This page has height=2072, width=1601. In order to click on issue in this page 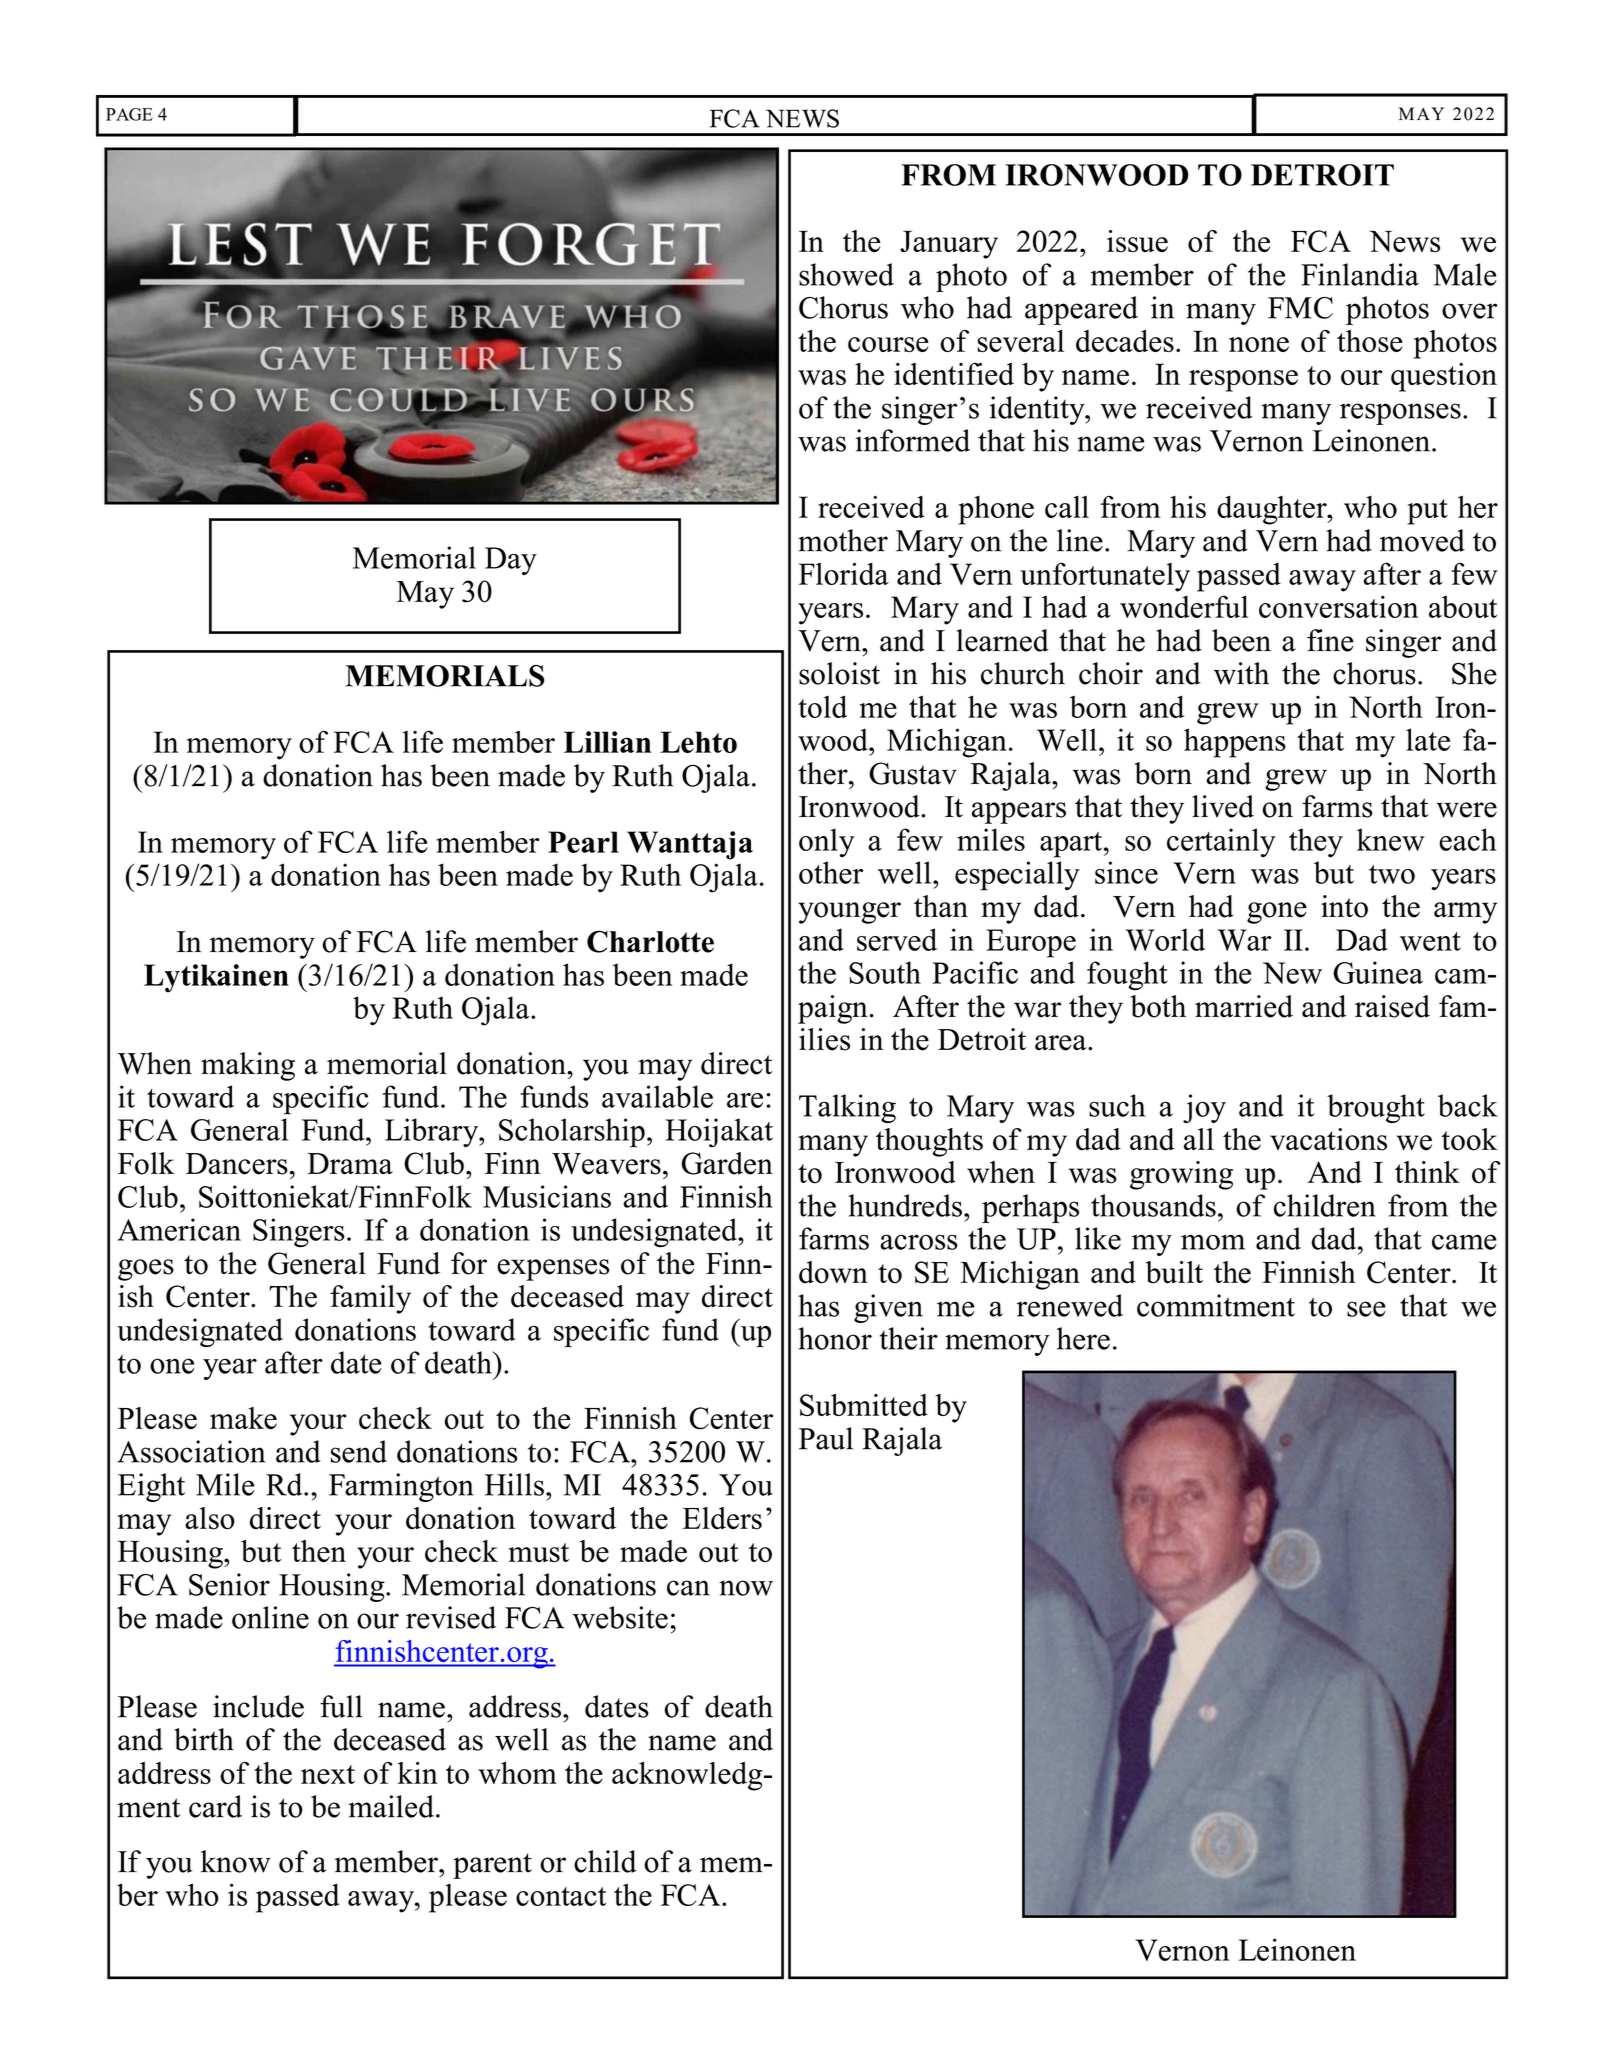, I will do `click(1137, 241)`.
